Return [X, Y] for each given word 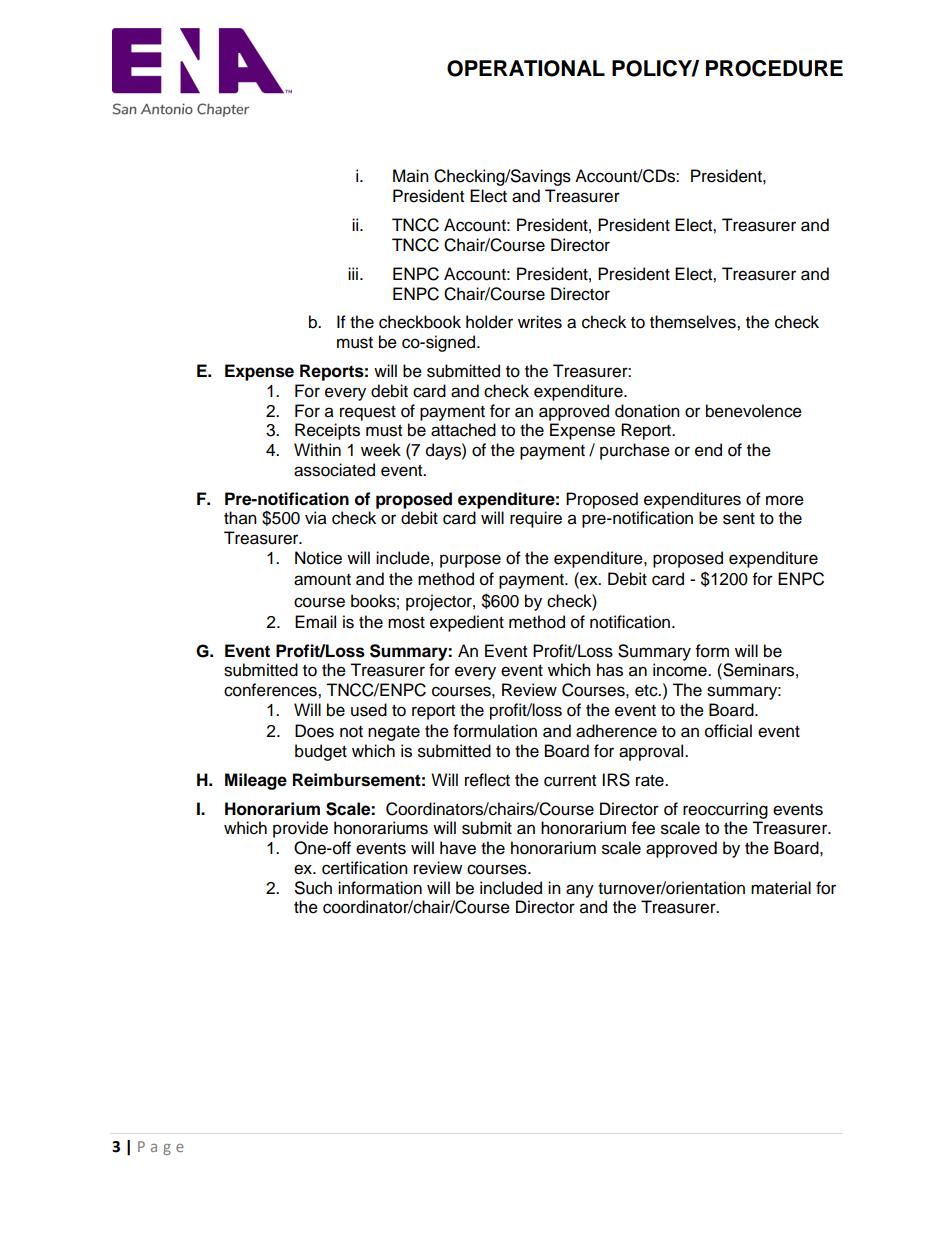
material [781, 888]
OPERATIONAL [526, 68]
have [458, 848]
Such [313, 888]
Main [411, 176]
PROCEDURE [774, 68]
